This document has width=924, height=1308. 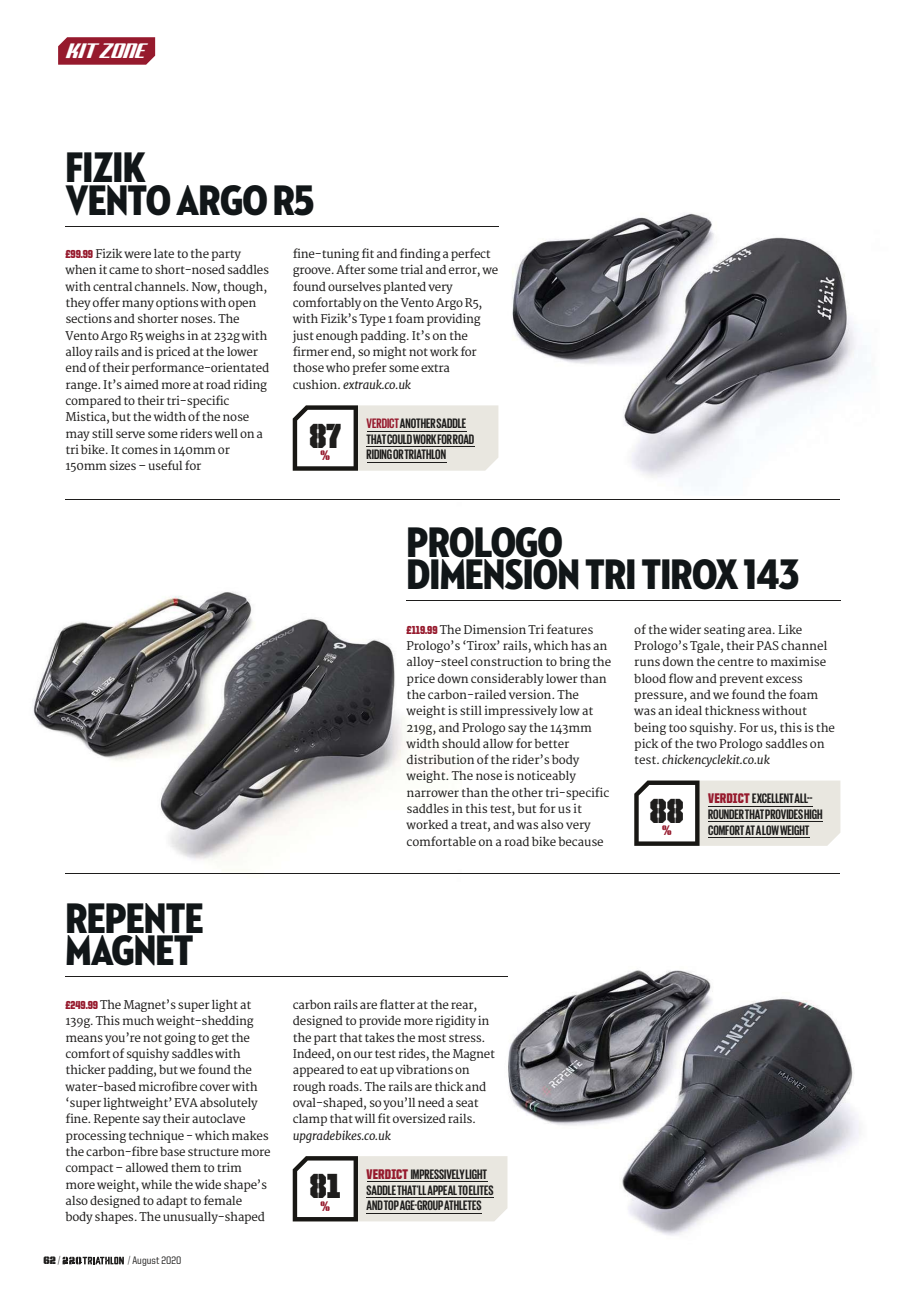 What do you see at coordinates (507, 661) in the document?
I see `construction` at bounding box center [507, 661].
